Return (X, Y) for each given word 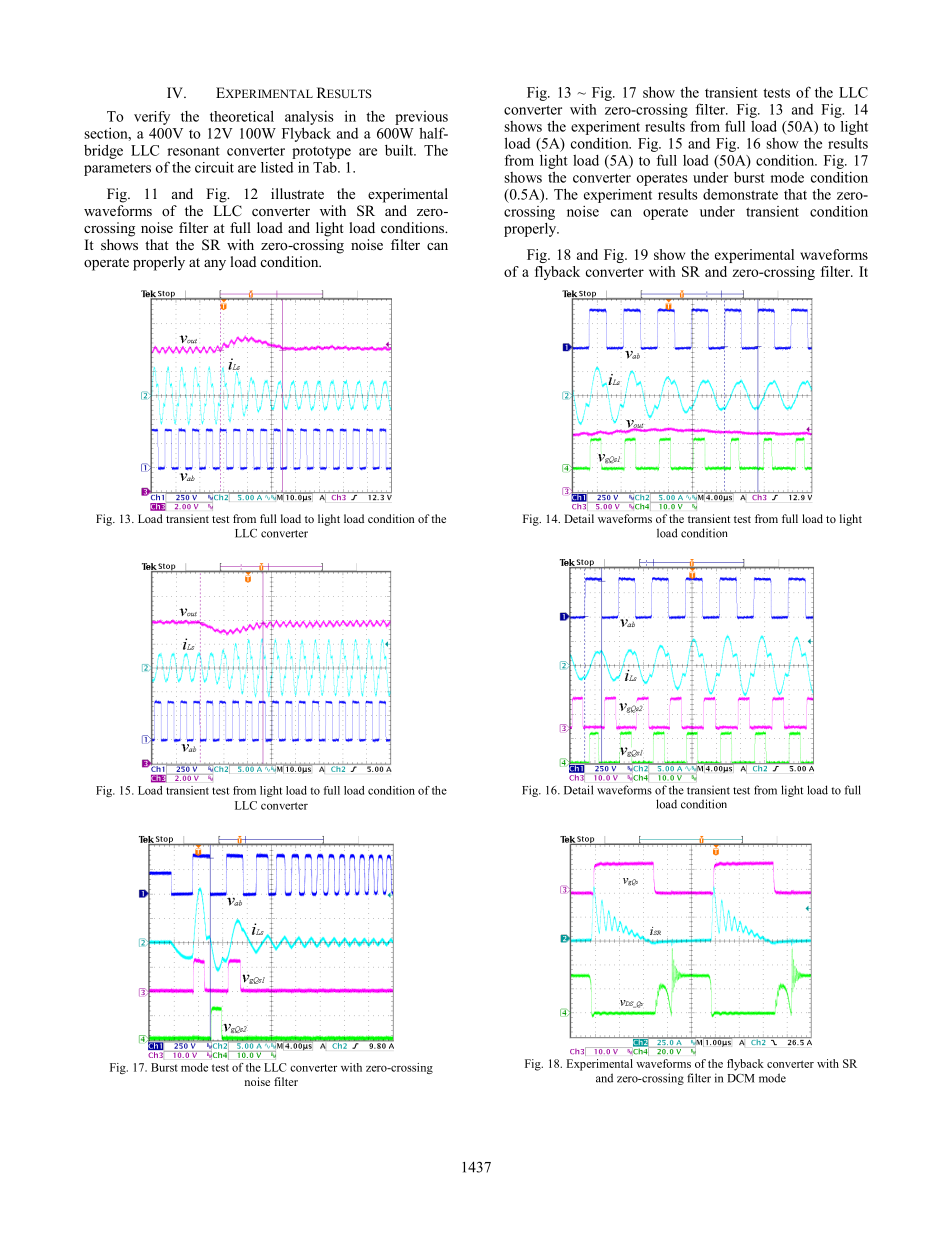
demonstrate (740, 194)
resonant (193, 151)
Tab (326, 167)
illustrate (297, 193)
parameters (117, 169)
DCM (741, 1078)
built (400, 150)
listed (277, 167)
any (215, 265)
